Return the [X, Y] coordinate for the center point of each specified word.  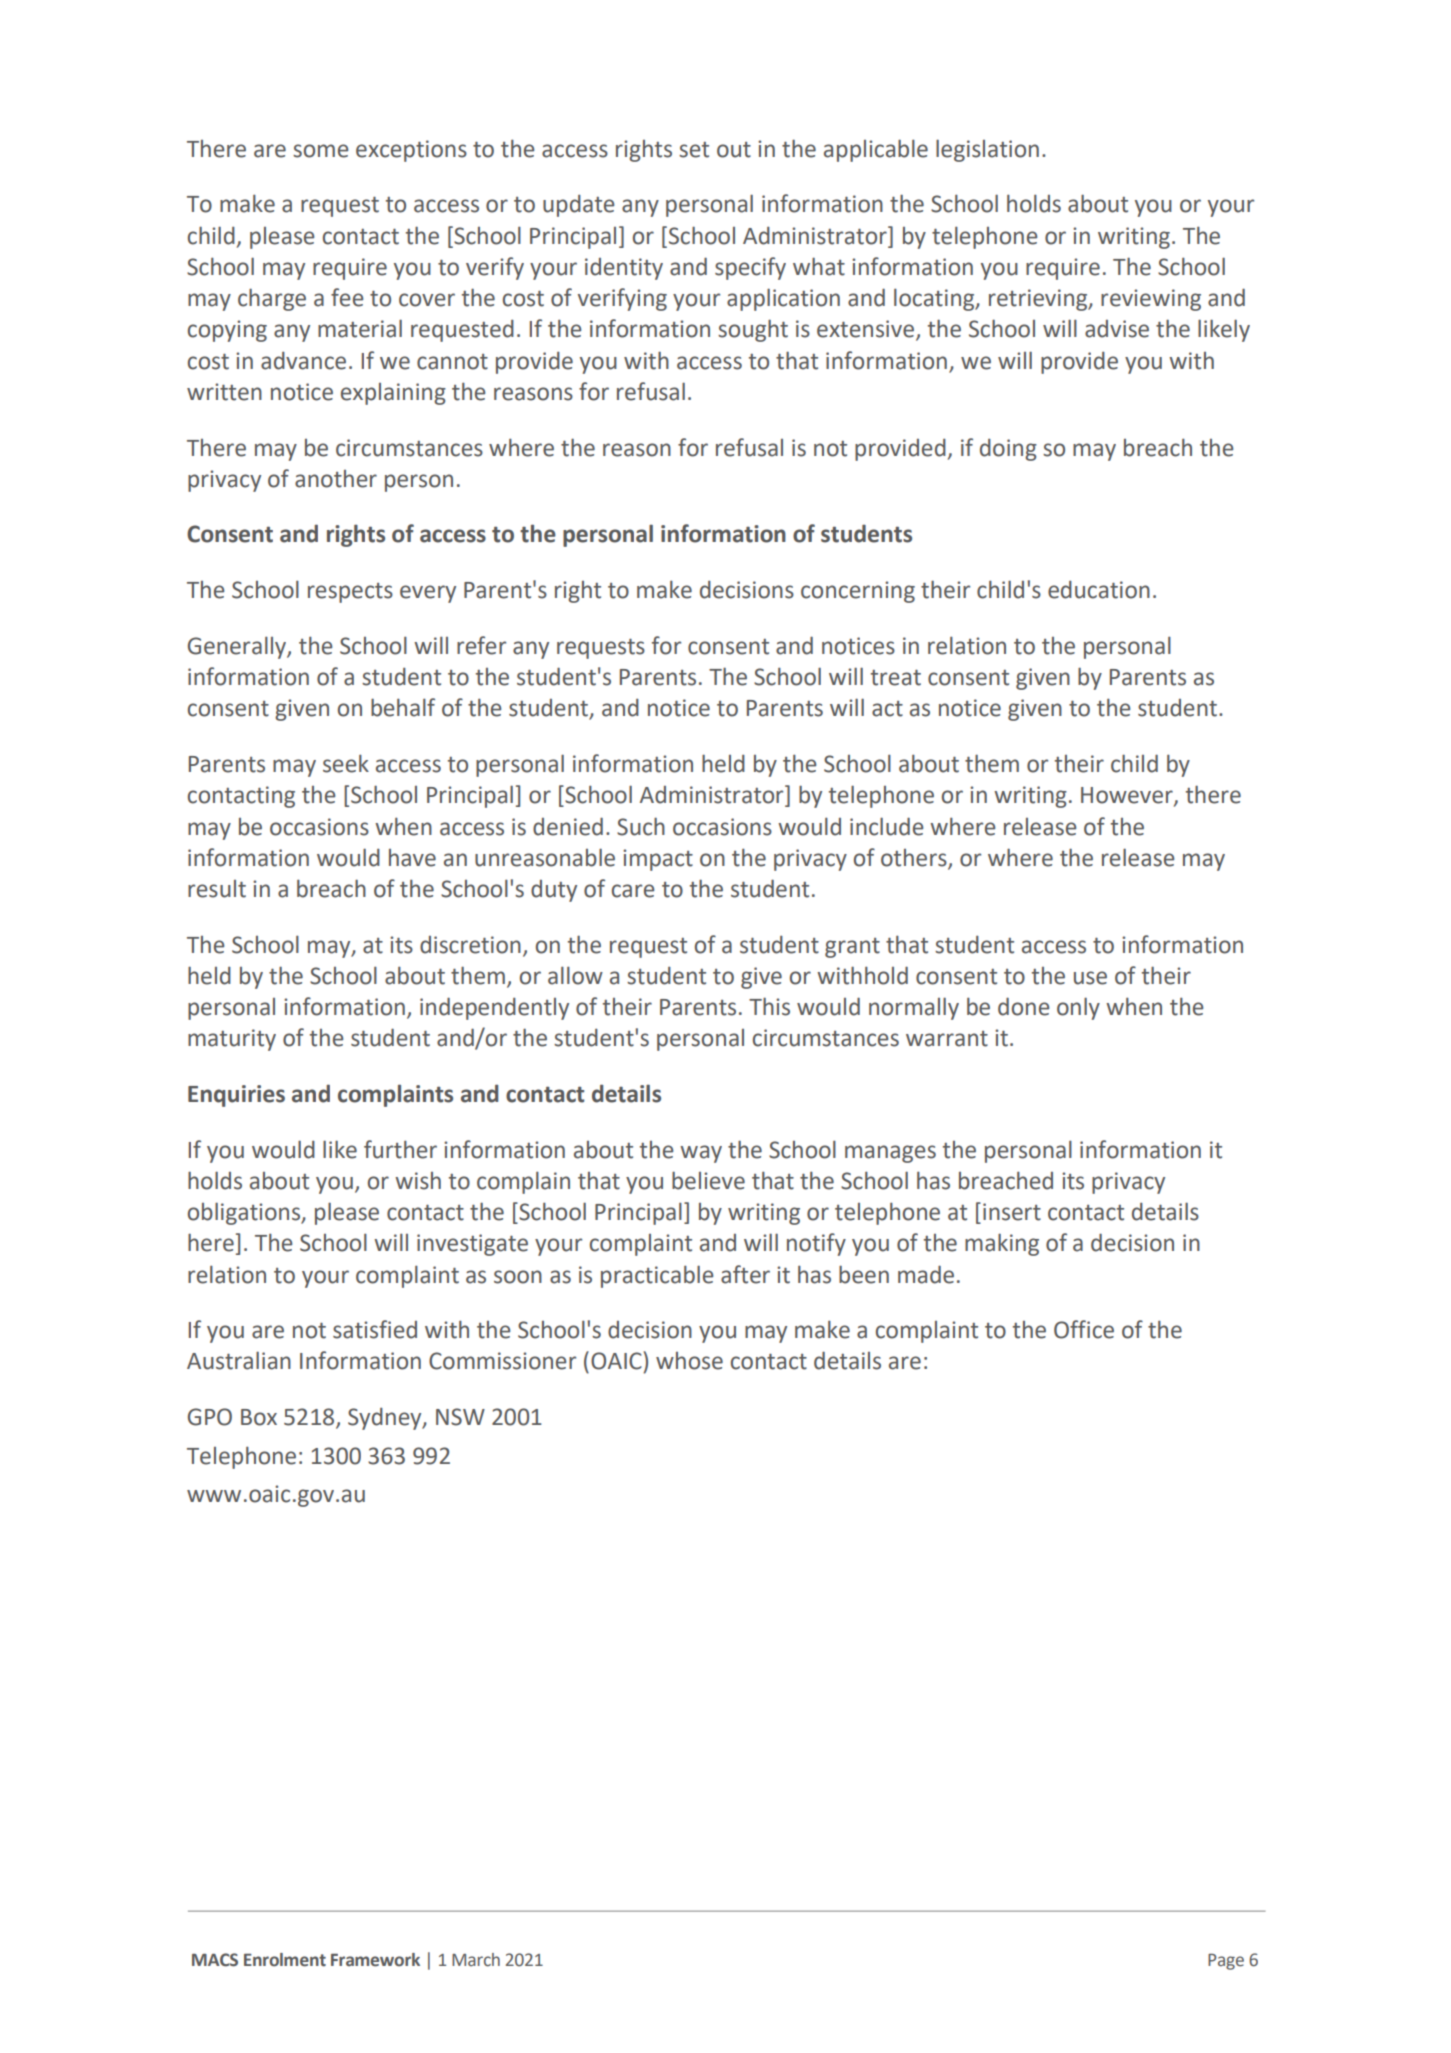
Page [1226, 1962]
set [694, 150]
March [476, 1960]
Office [1084, 1329]
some [321, 151]
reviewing [1151, 300]
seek [346, 763]
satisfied [375, 1329]
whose [689, 1361]
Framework [375, 1960]
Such [641, 826]
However [1128, 796]
